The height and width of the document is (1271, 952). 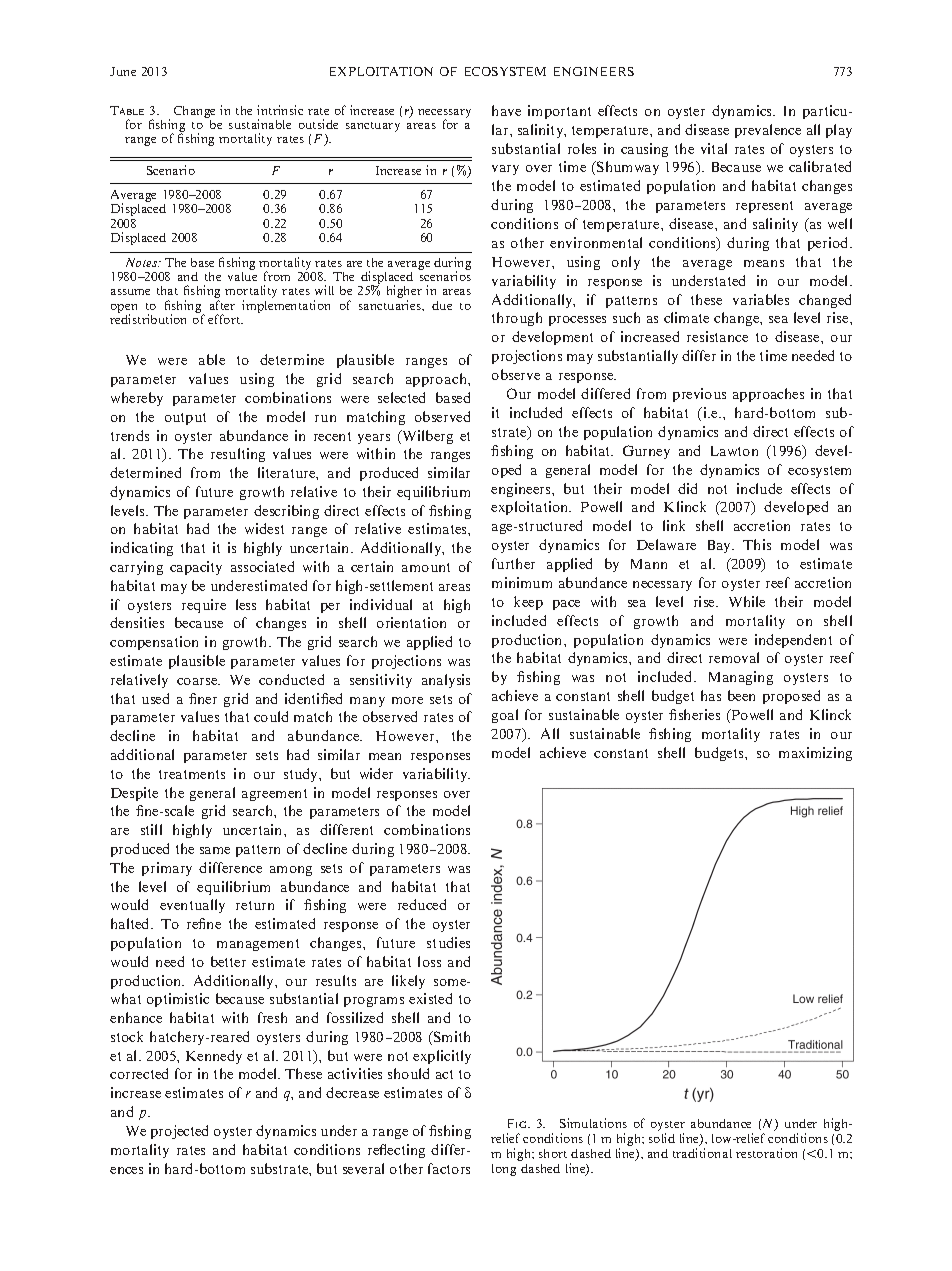 I want to click on keep, so click(x=528, y=603).
